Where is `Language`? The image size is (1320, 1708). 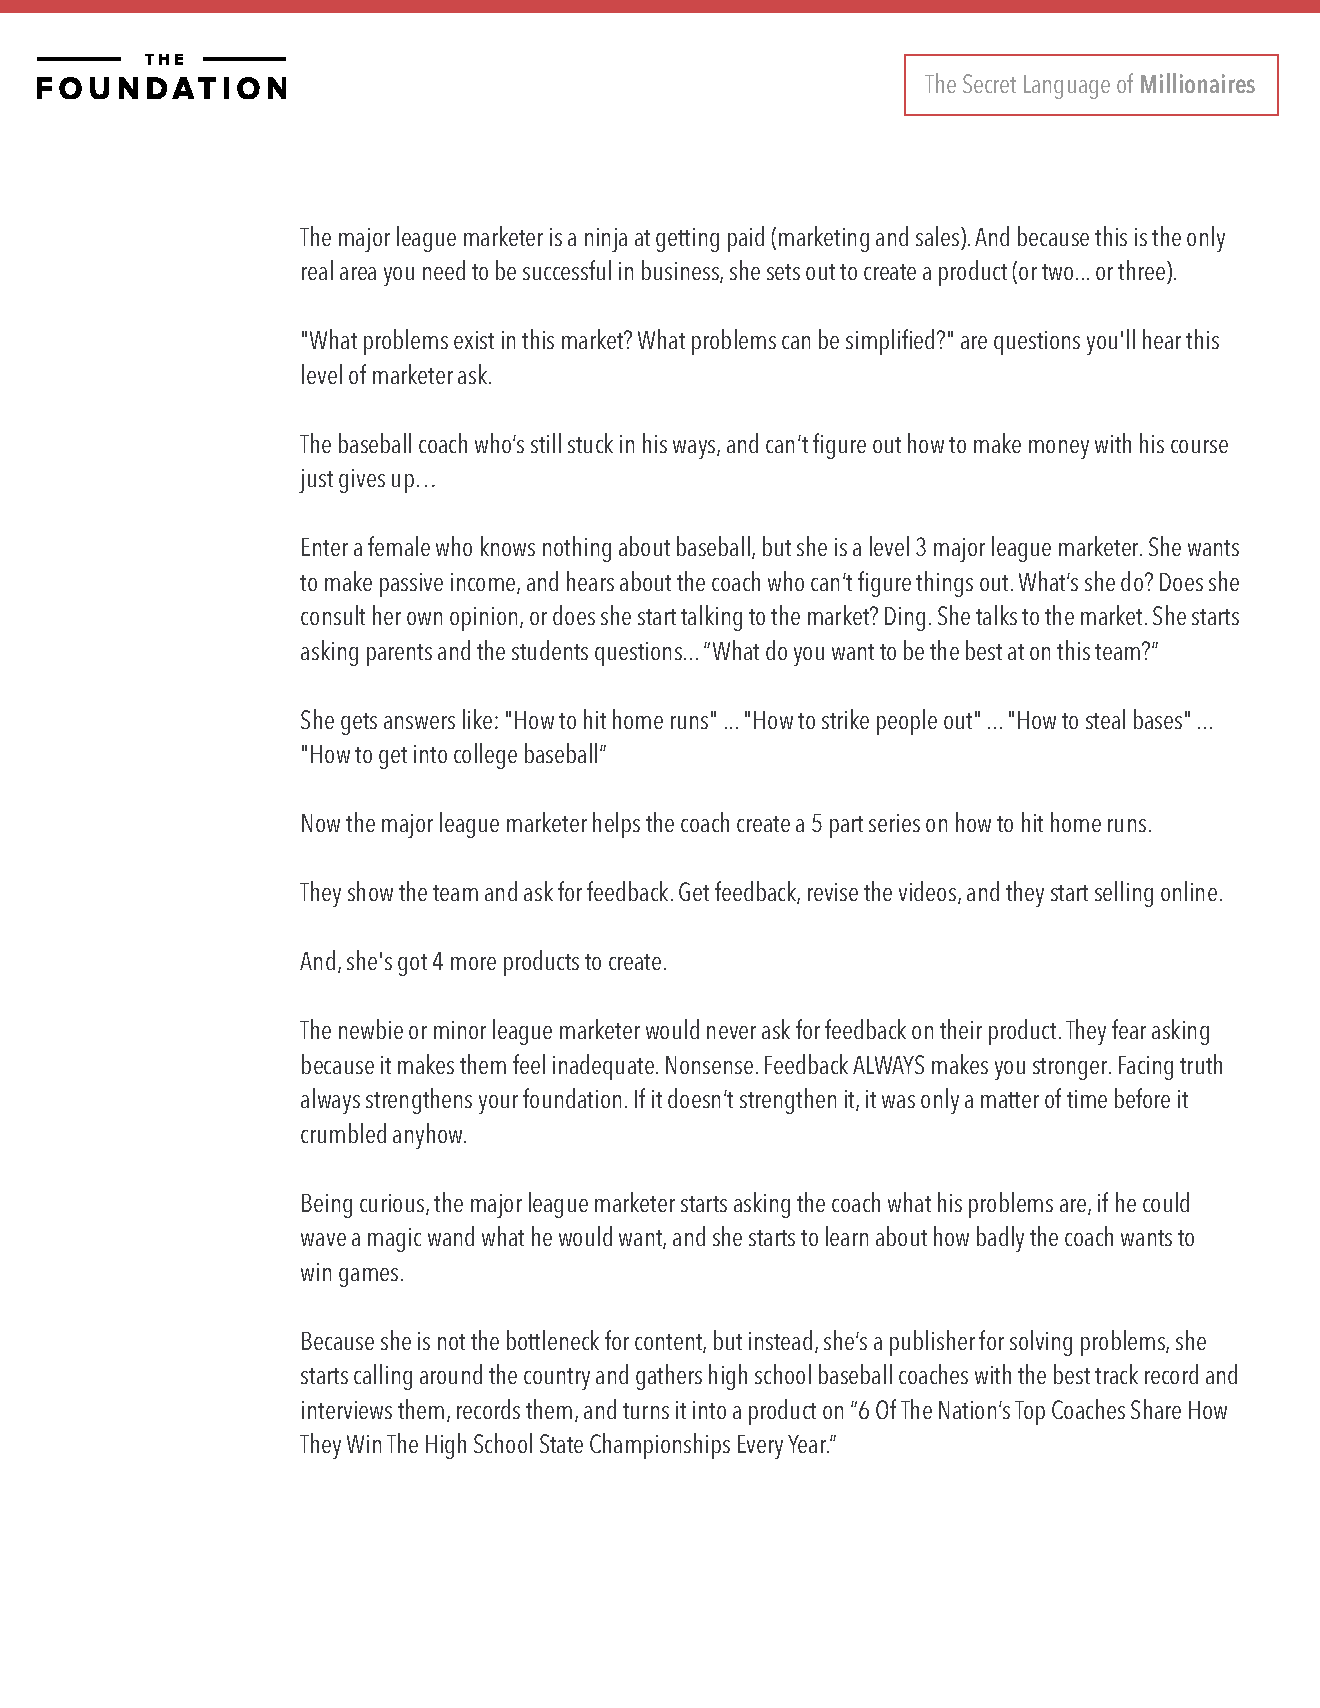
Language is located at coordinates (1067, 87).
